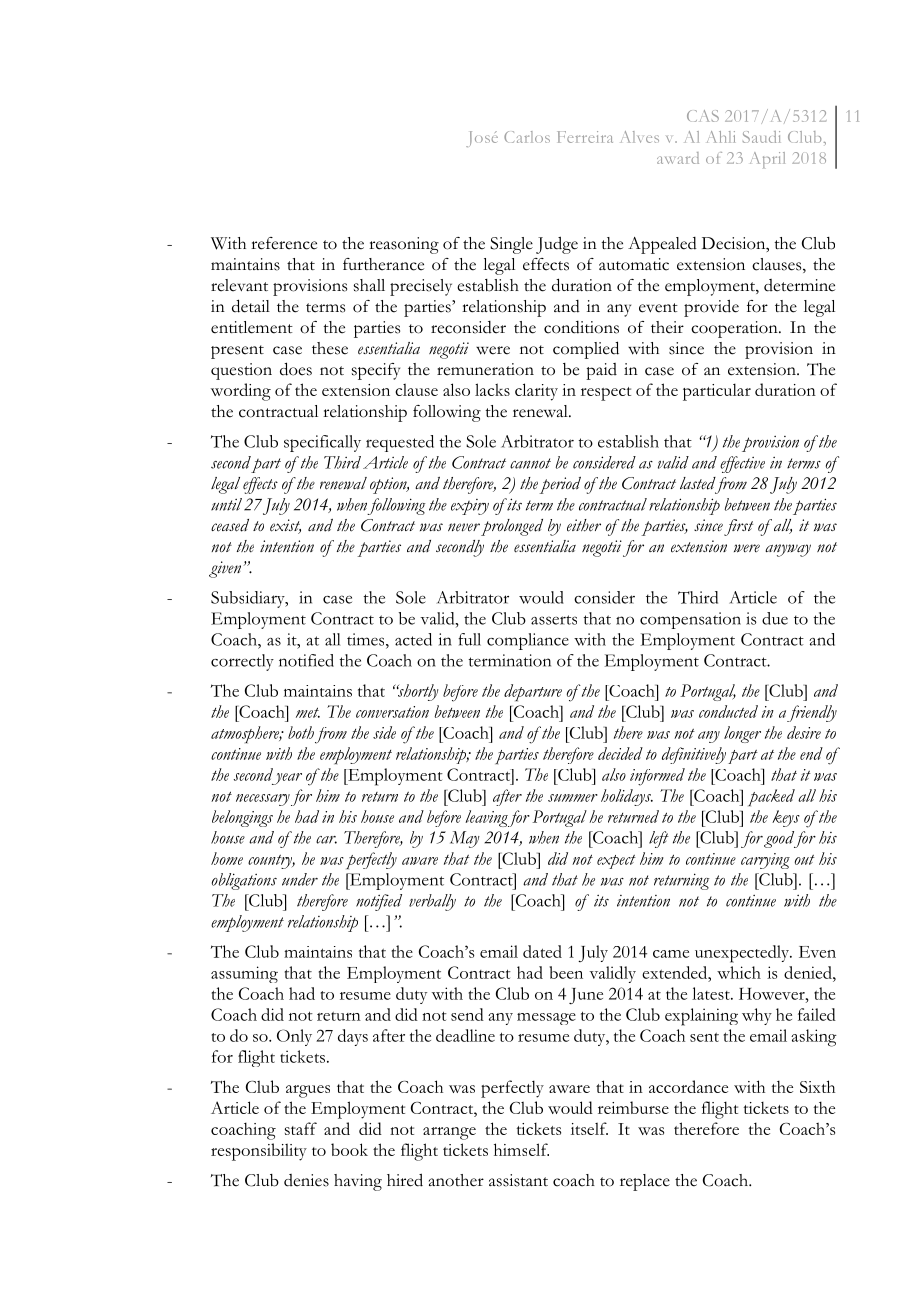 Image resolution: width=924 pixels, height=1308 pixels. I want to click on Carlos, so click(527, 137).
